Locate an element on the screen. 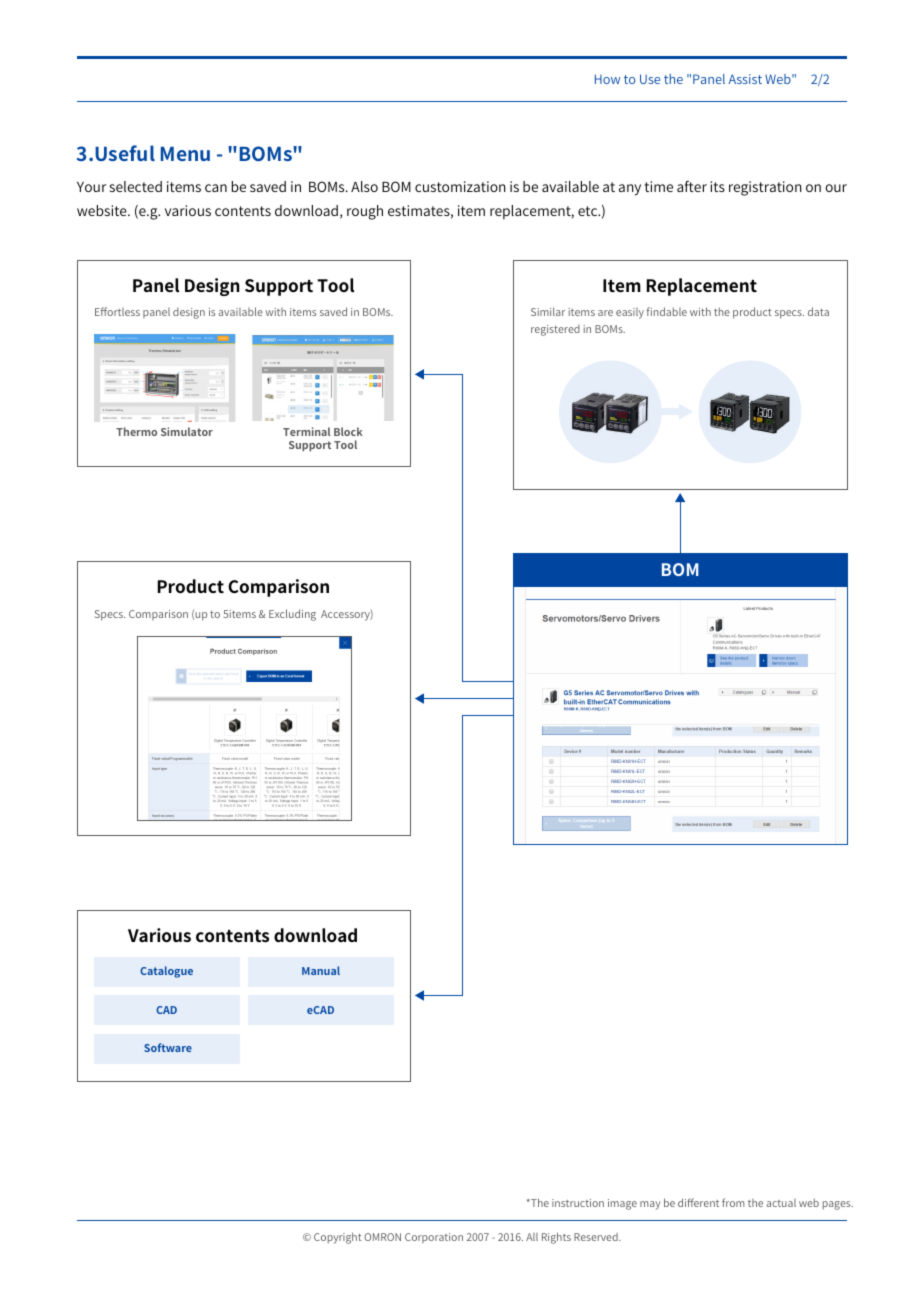 The height and width of the screenshot is (1297, 924). from is located at coordinates (733, 1202).
